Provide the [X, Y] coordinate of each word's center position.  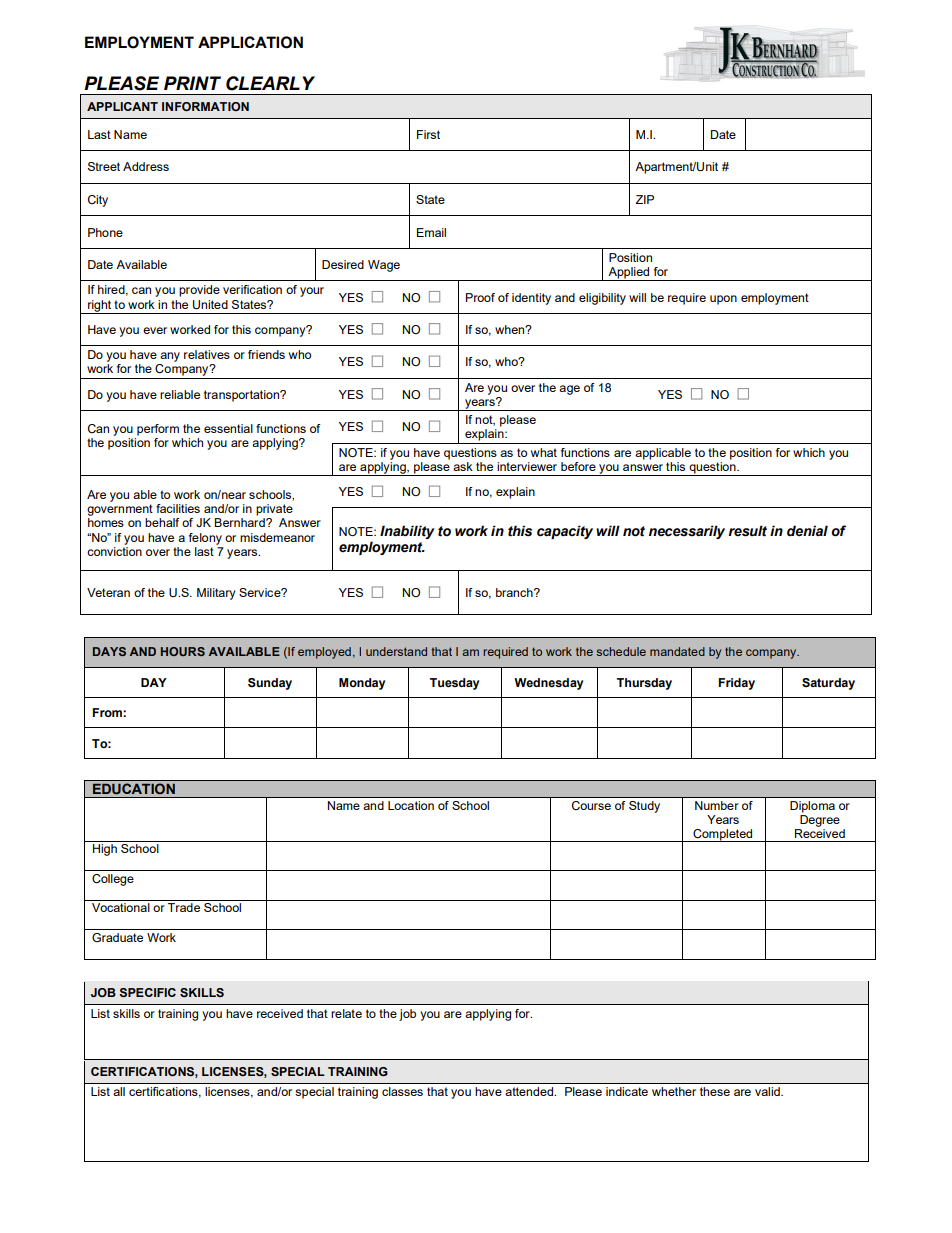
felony [205, 539]
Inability [407, 532]
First [428, 134]
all [119, 1091]
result [747, 531]
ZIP [644, 199]
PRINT [192, 83]
